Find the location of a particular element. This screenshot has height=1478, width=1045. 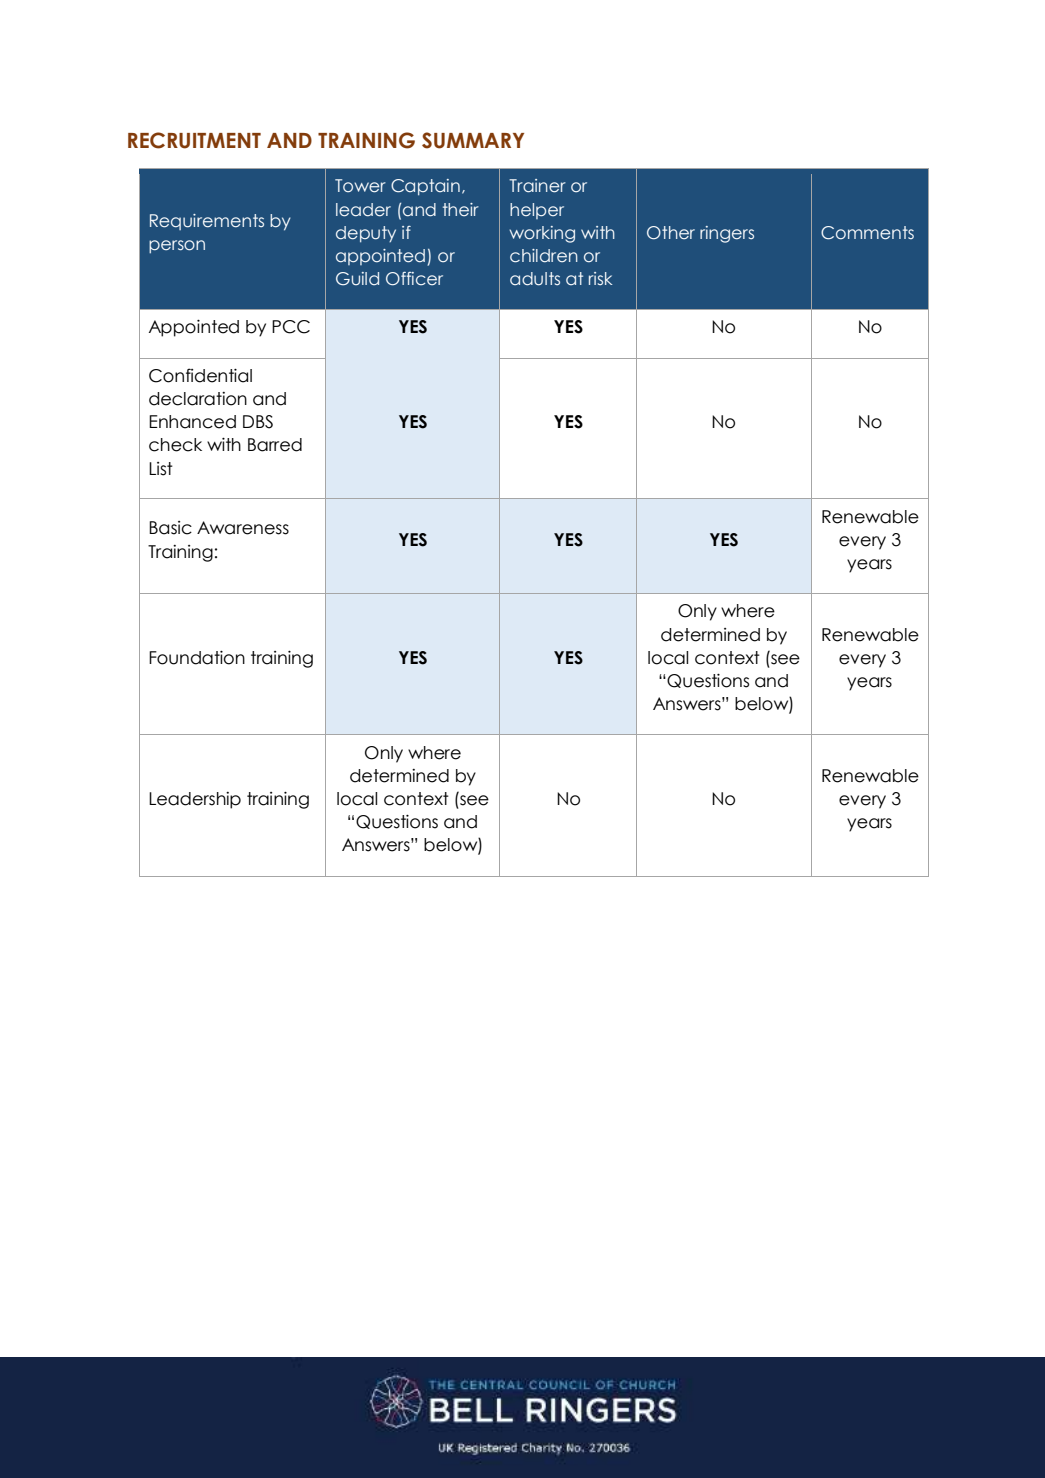

Awareness is located at coordinates (243, 528).
